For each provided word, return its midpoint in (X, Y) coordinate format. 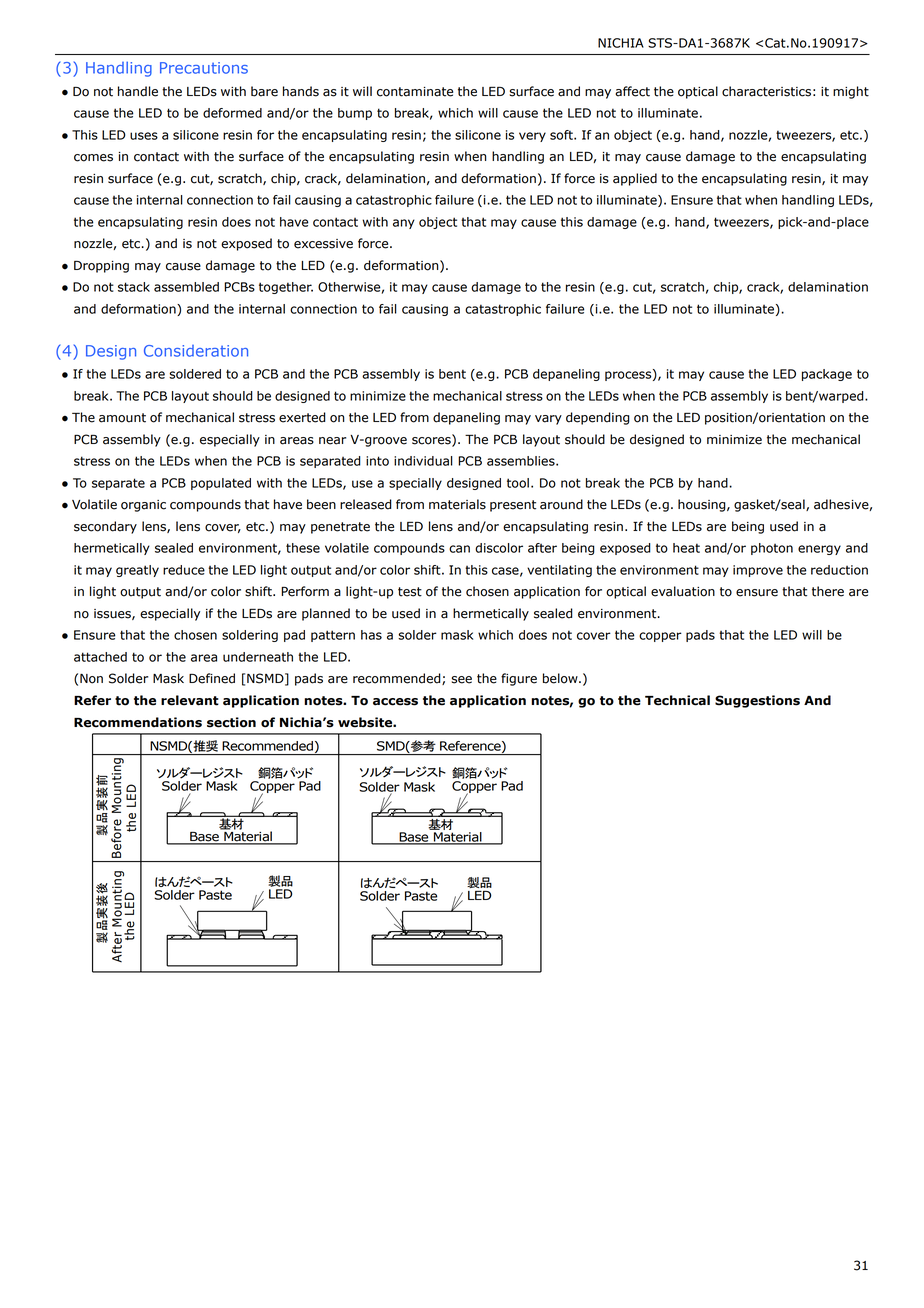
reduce (184, 570)
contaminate (415, 92)
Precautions (204, 68)
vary (548, 420)
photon (772, 549)
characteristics (766, 91)
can (459, 549)
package (827, 375)
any (404, 224)
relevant (190, 700)
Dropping (101, 267)
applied (635, 179)
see (462, 680)
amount (122, 418)
